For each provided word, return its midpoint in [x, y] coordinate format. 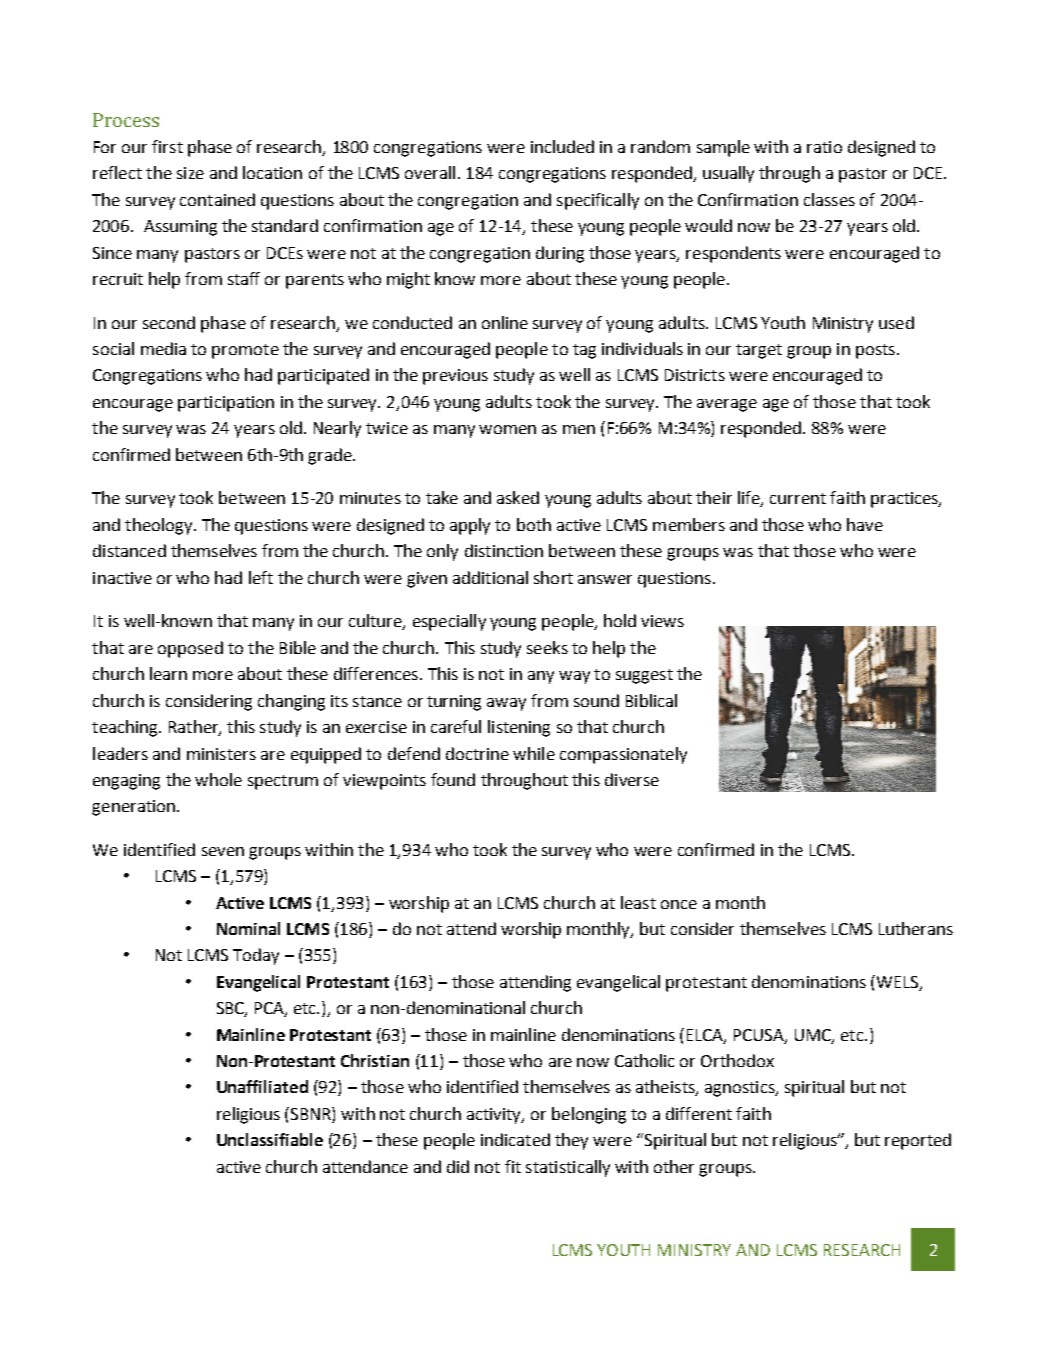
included [562, 146]
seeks [547, 647]
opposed [190, 649]
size [190, 173]
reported [918, 1141]
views [662, 621]
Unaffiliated [262, 1086]
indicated [515, 1139]
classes [829, 199]
